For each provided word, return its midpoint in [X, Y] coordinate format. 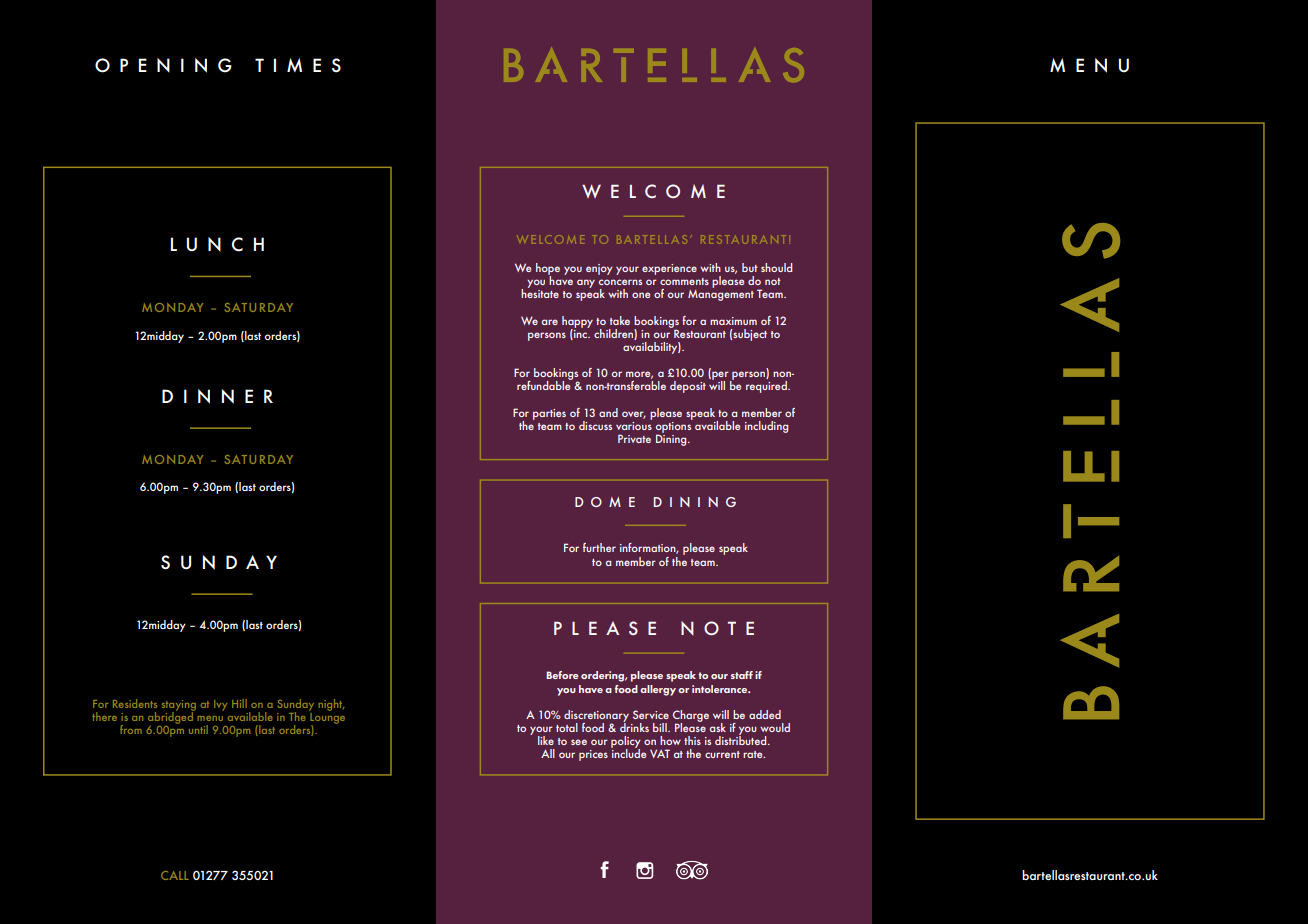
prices [593, 755]
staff [742, 675]
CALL [175, 875]
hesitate [540, 292]
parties [549, 414]
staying [179, 706]
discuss [595, 425]
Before [562, 675]
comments [684, 281]
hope [548, 270]
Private [634, 438]
